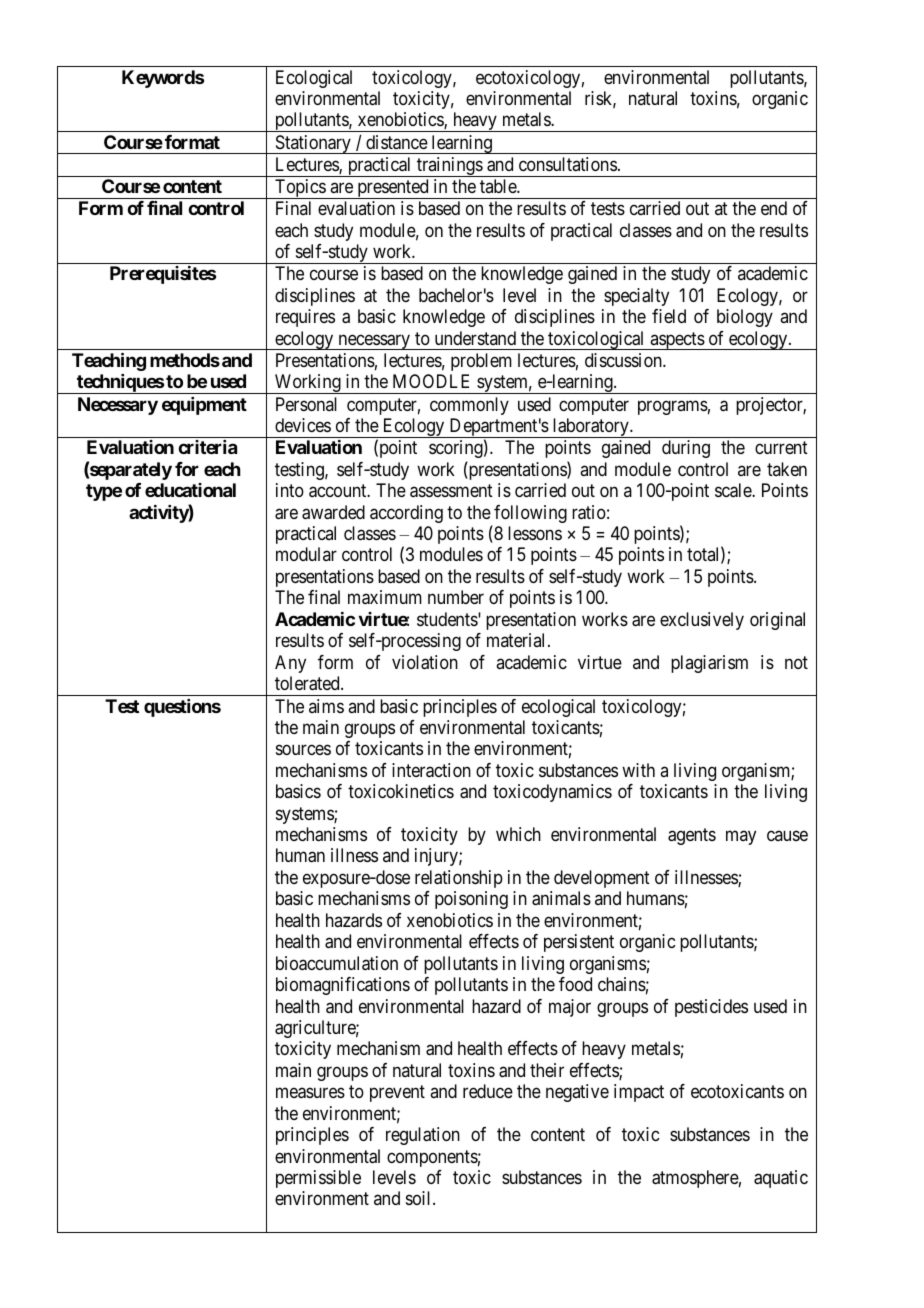  Describe the element at coordinates (774, 208) in the screenshot. I see `end` at that location.
